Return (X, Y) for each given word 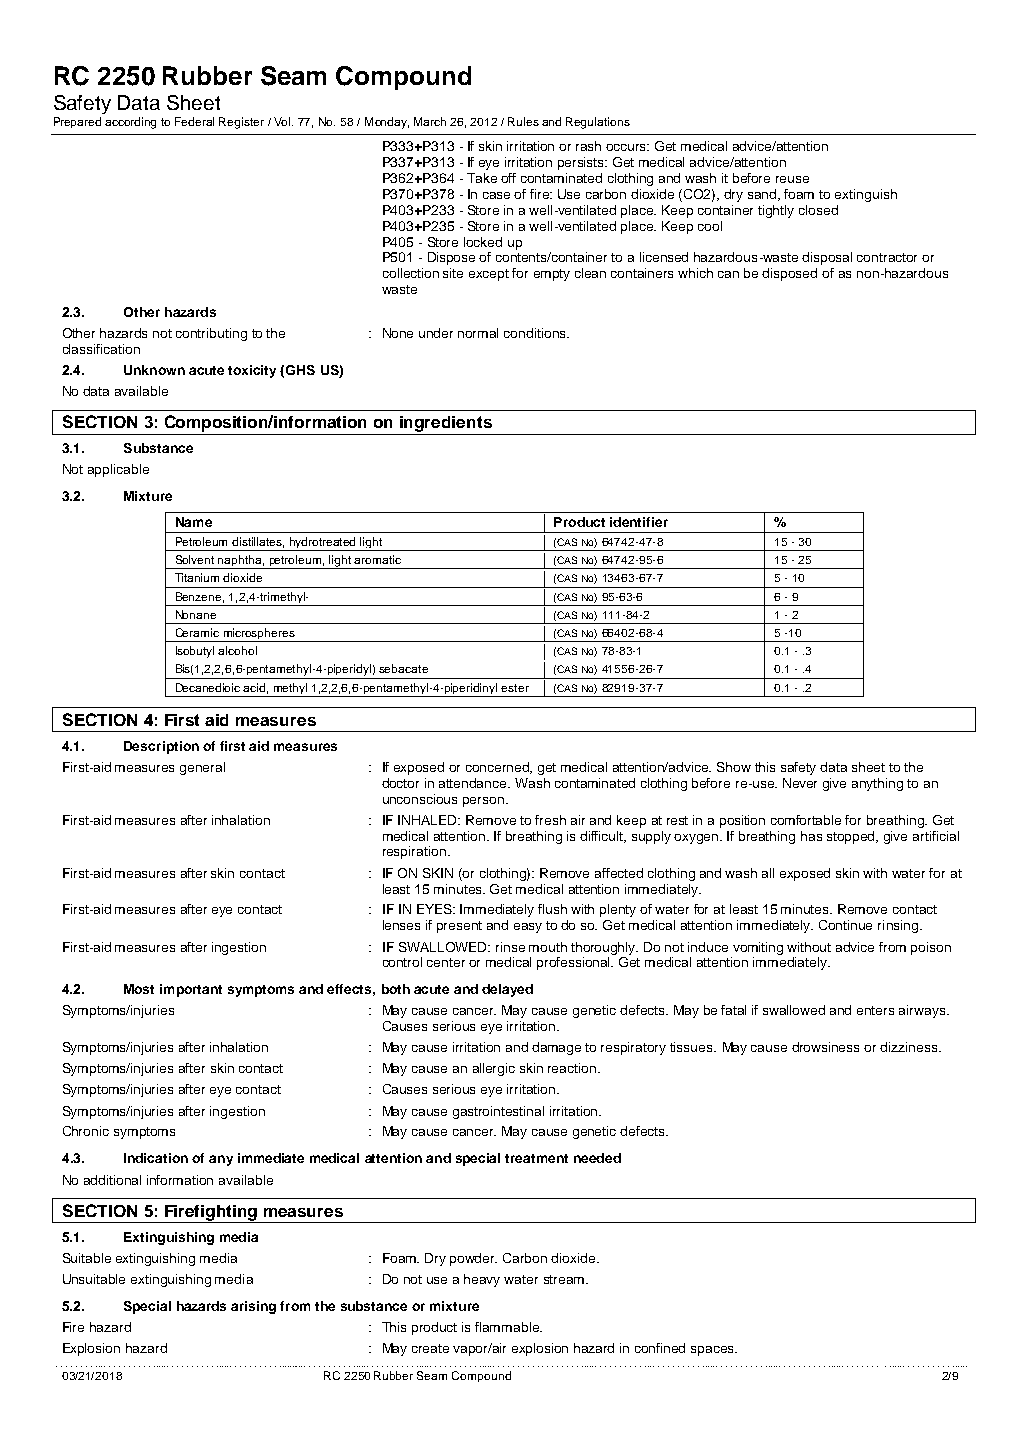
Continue (845, 925)
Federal (194, 121)
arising (253, 1307)
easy (528, 928)
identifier (639, 522)
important (191, 990)
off (508, 178)
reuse (792, 179)
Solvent (195, 559)
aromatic (377, 559)
